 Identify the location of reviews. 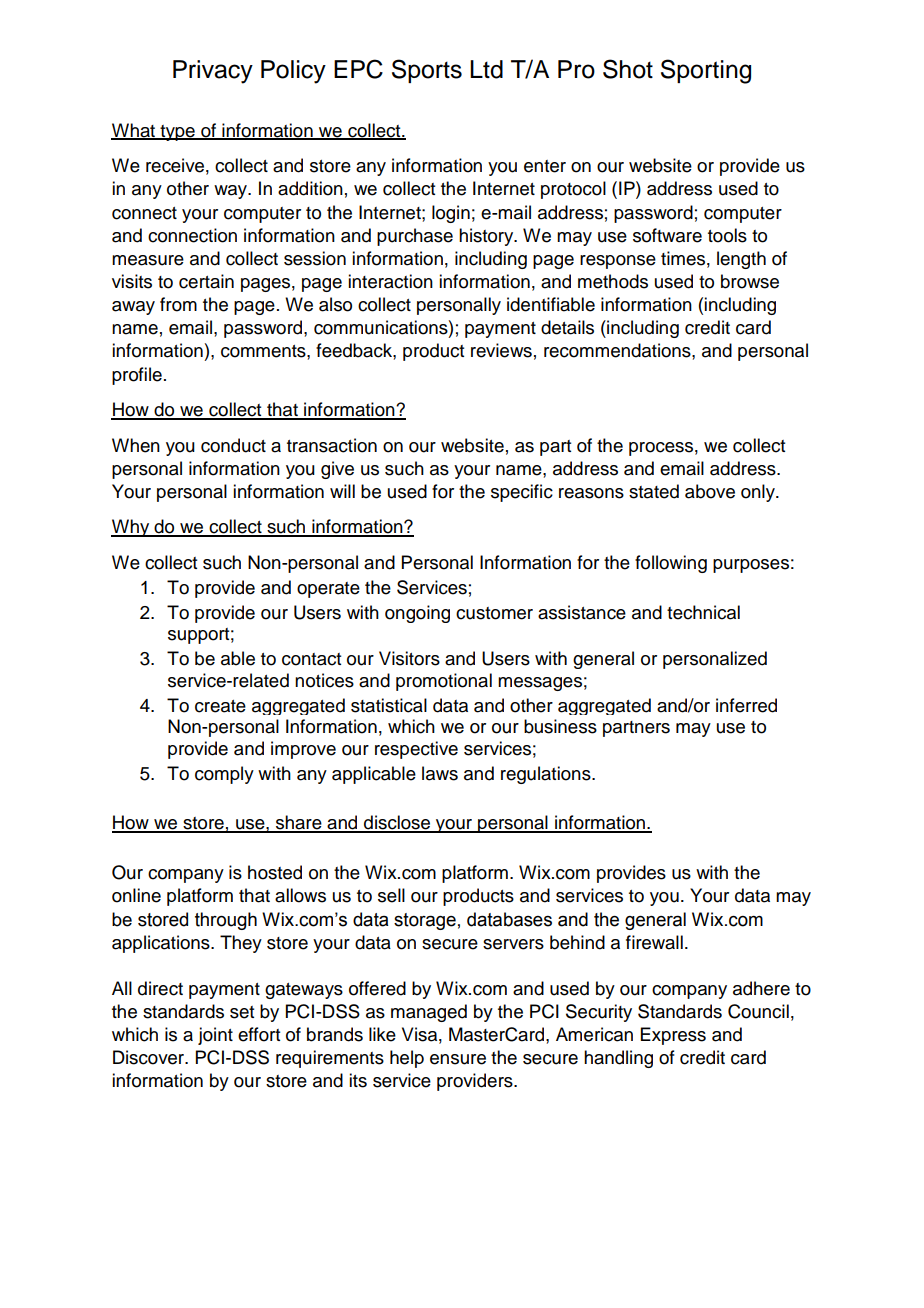
(501, 350).
